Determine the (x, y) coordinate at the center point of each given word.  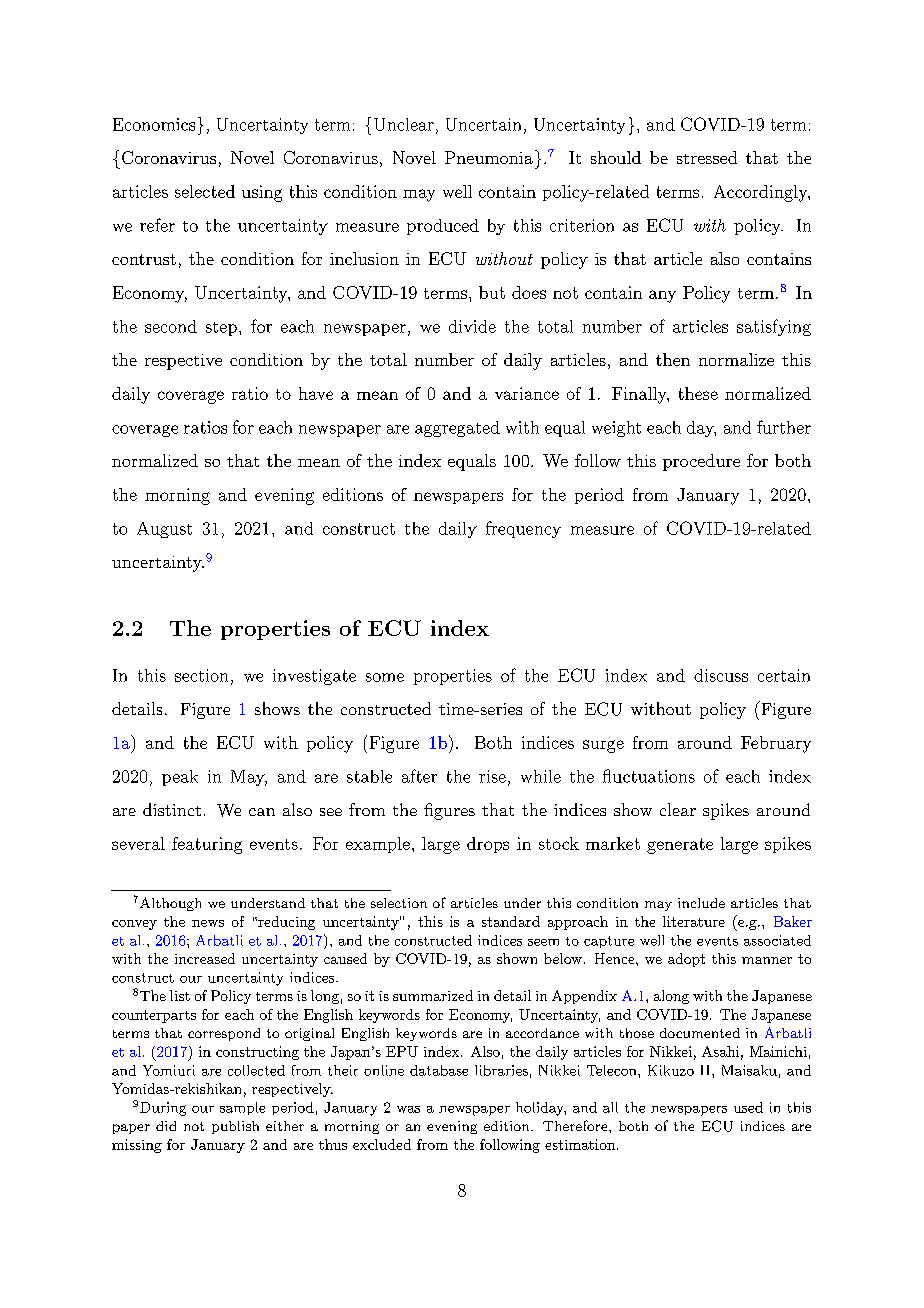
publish (235, 1127)
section (201, 675)
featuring (207, 845)
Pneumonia (489, 157)
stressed (707, 157)
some (385, 677)
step (221, 329)
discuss (721, 675)
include (701, 903)
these (698, 393)
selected (205, 191)
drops (488, 845)
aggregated (457, 429)
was (408, 1109)
